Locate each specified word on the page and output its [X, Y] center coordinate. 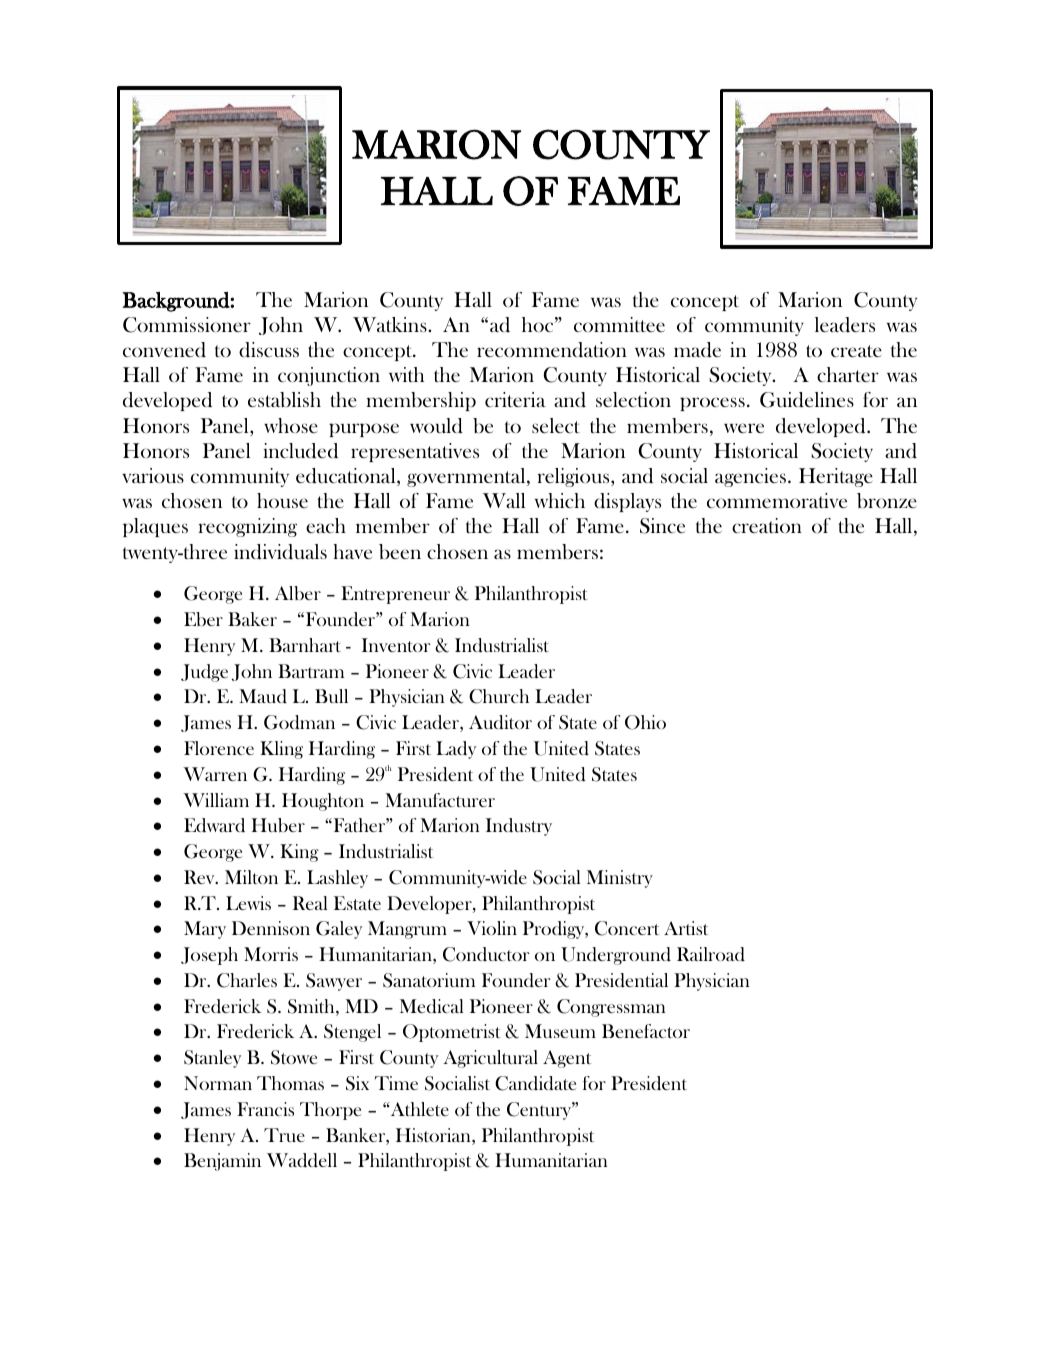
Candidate [535, 1083]
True [284, 1135]
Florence [219, 748]
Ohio [645, 722]
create [856, 351]
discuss [269, 350]
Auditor [500, 722]
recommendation [552, 350]
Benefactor [646, 1031]
